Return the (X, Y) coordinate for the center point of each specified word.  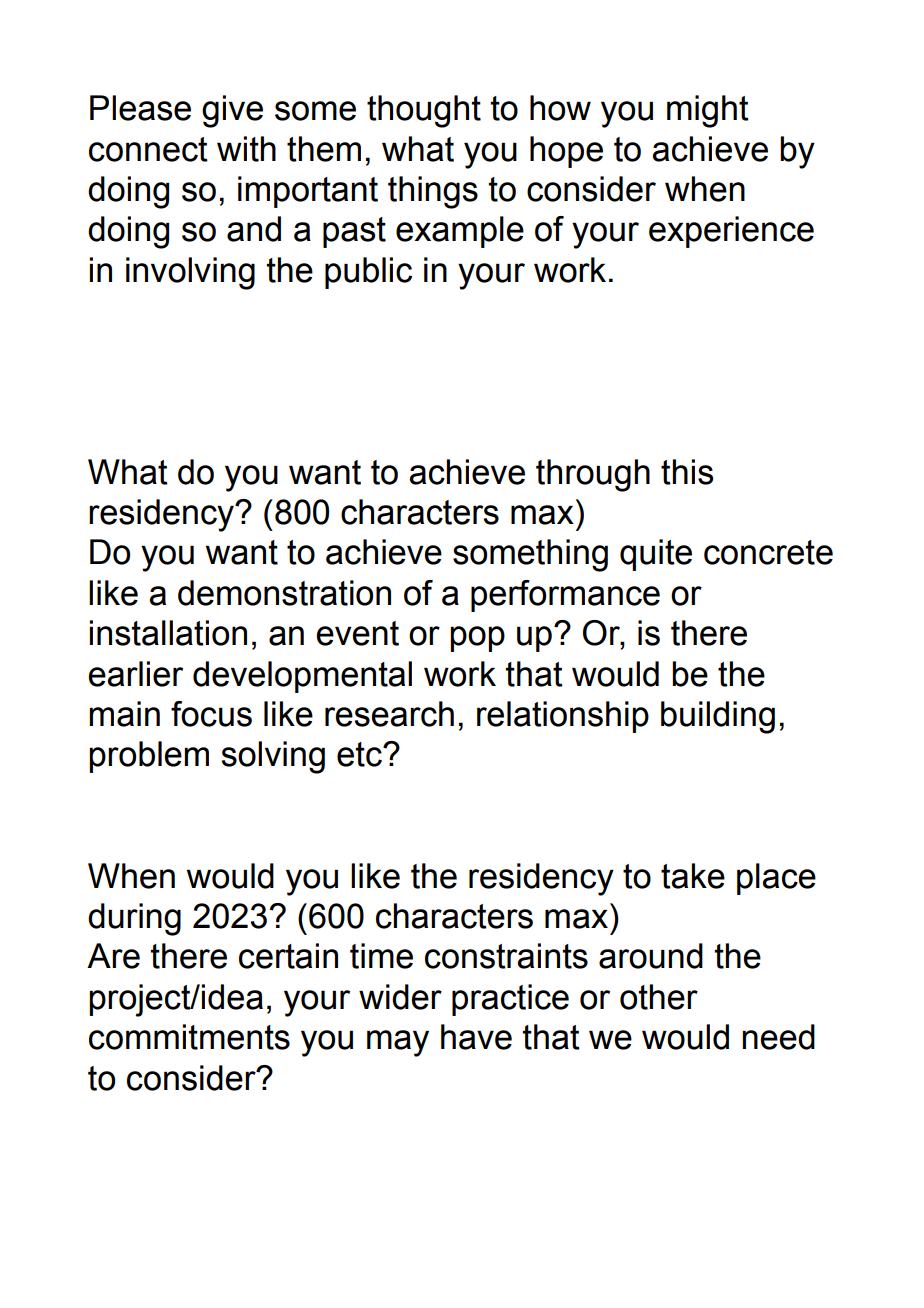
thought (424, 111)
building (718, 717)
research (389, 714)
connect (148, 149)
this (687, 472)
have (476, 1037)
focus (211, 714)
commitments (189, 1037)
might (708, 111)
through (593, 475)
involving (190, 273)
